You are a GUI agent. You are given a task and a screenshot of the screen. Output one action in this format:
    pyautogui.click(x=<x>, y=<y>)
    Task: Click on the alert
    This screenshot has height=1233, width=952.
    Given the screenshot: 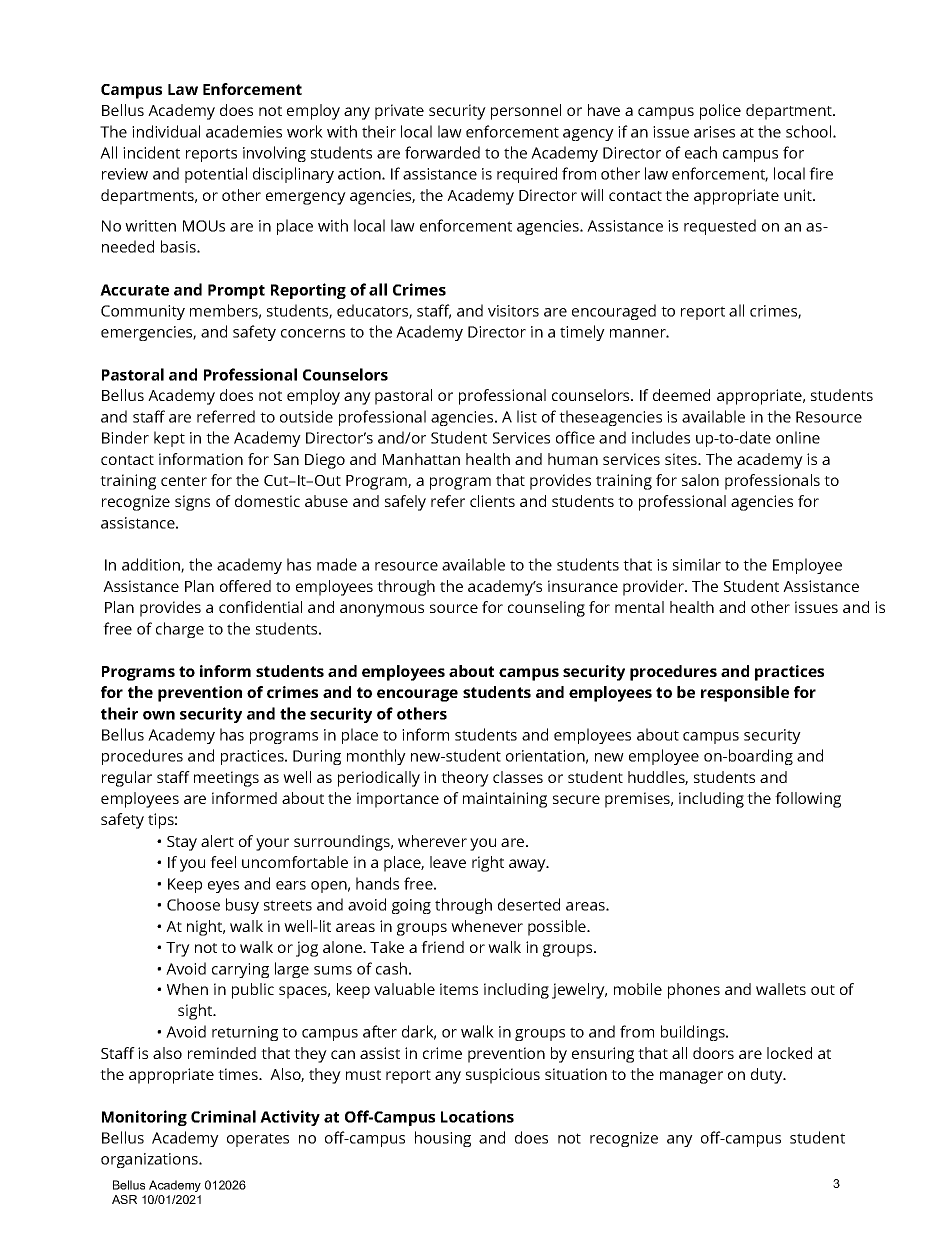 What is the action you would take?
    pyautogui.click(x=217, y=841)
